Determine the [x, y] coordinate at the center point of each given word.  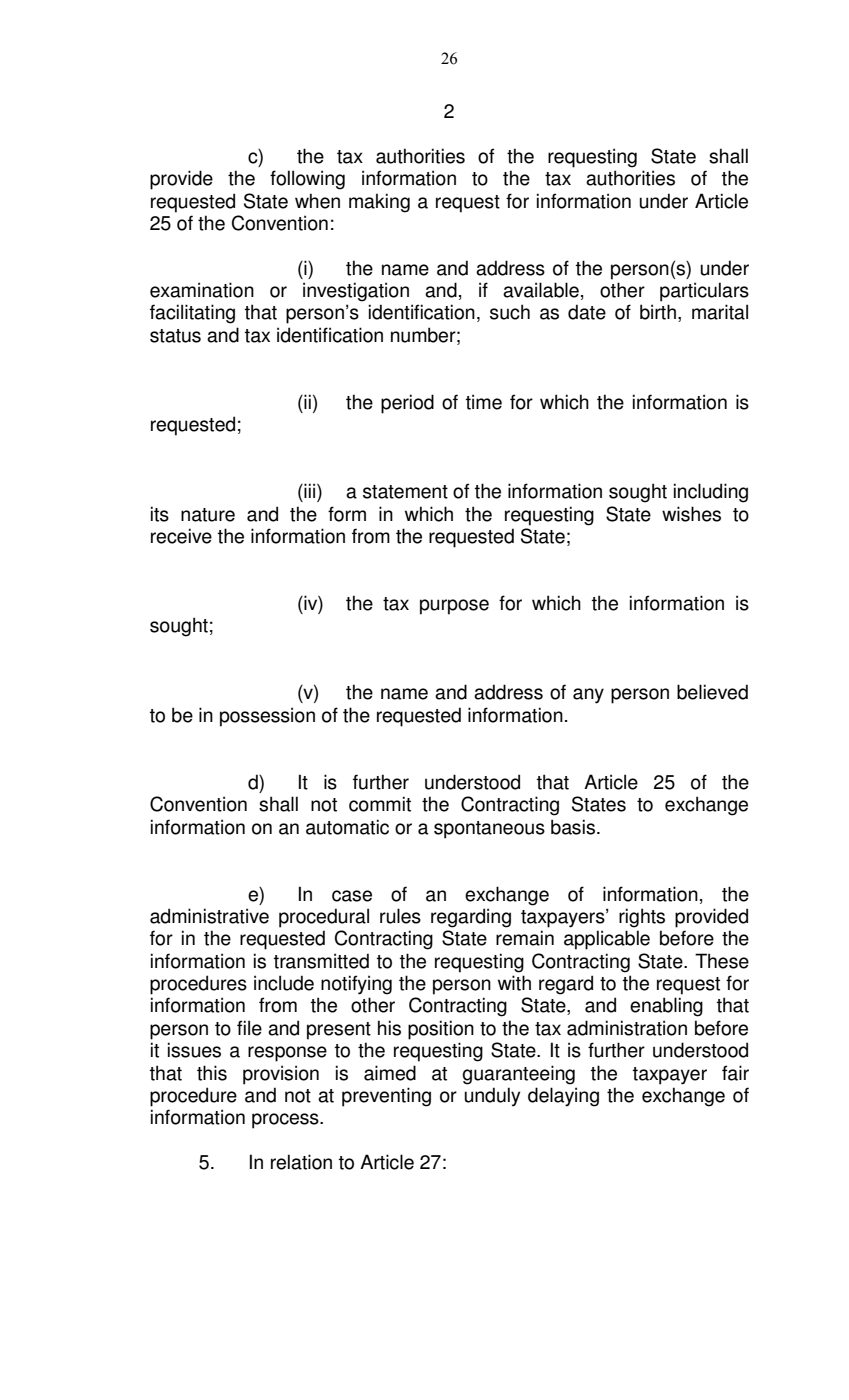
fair [735, 1073]
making [379, 203]
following [307, 180]
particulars [704, 292]
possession [267, 717]
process [286, 1121]
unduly [492, 1097]
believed [712, 692]
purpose [454, 607]
